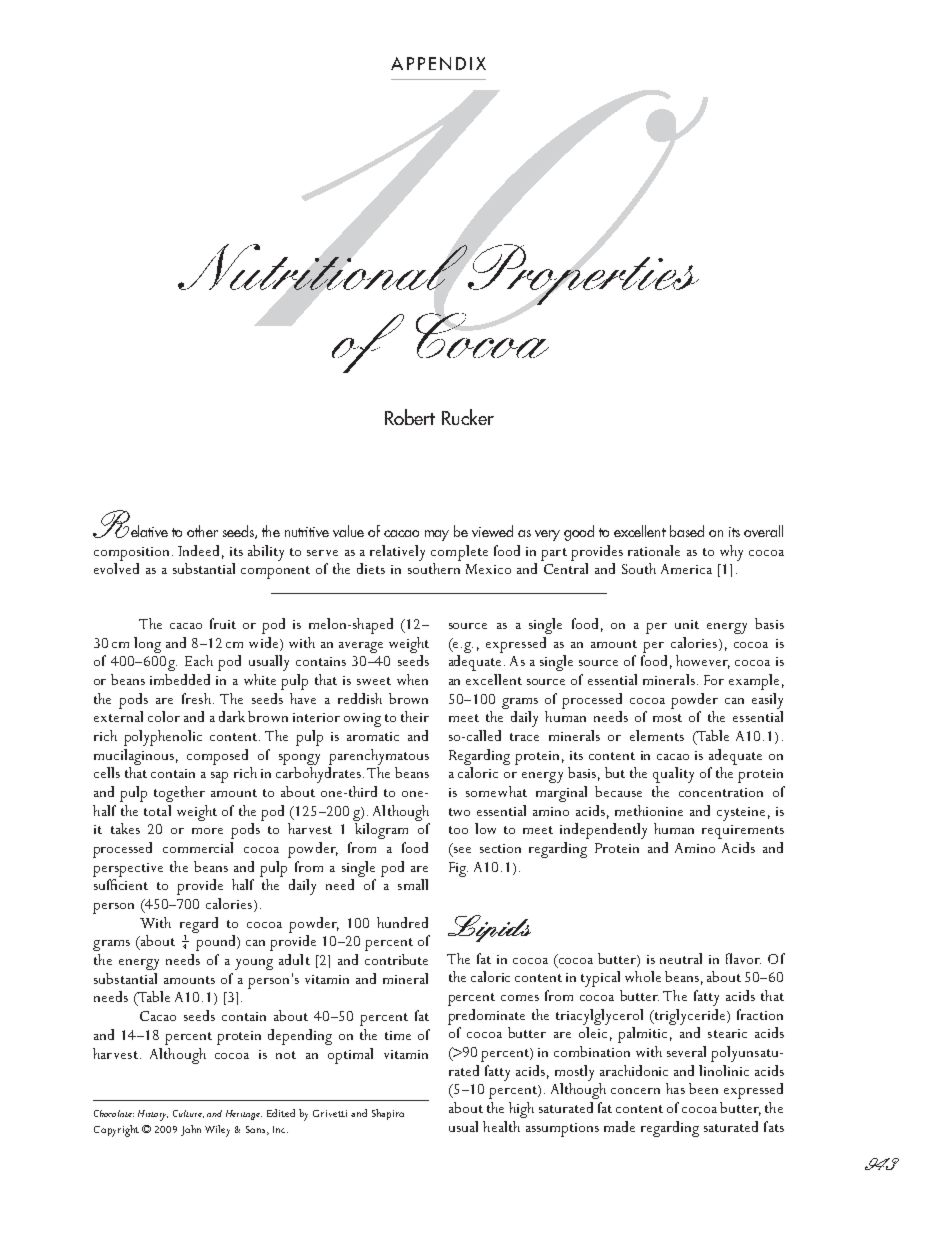  Describe the element at coordinates (388, 1114) in the screenshot. I see `Shapiro` at that location.
